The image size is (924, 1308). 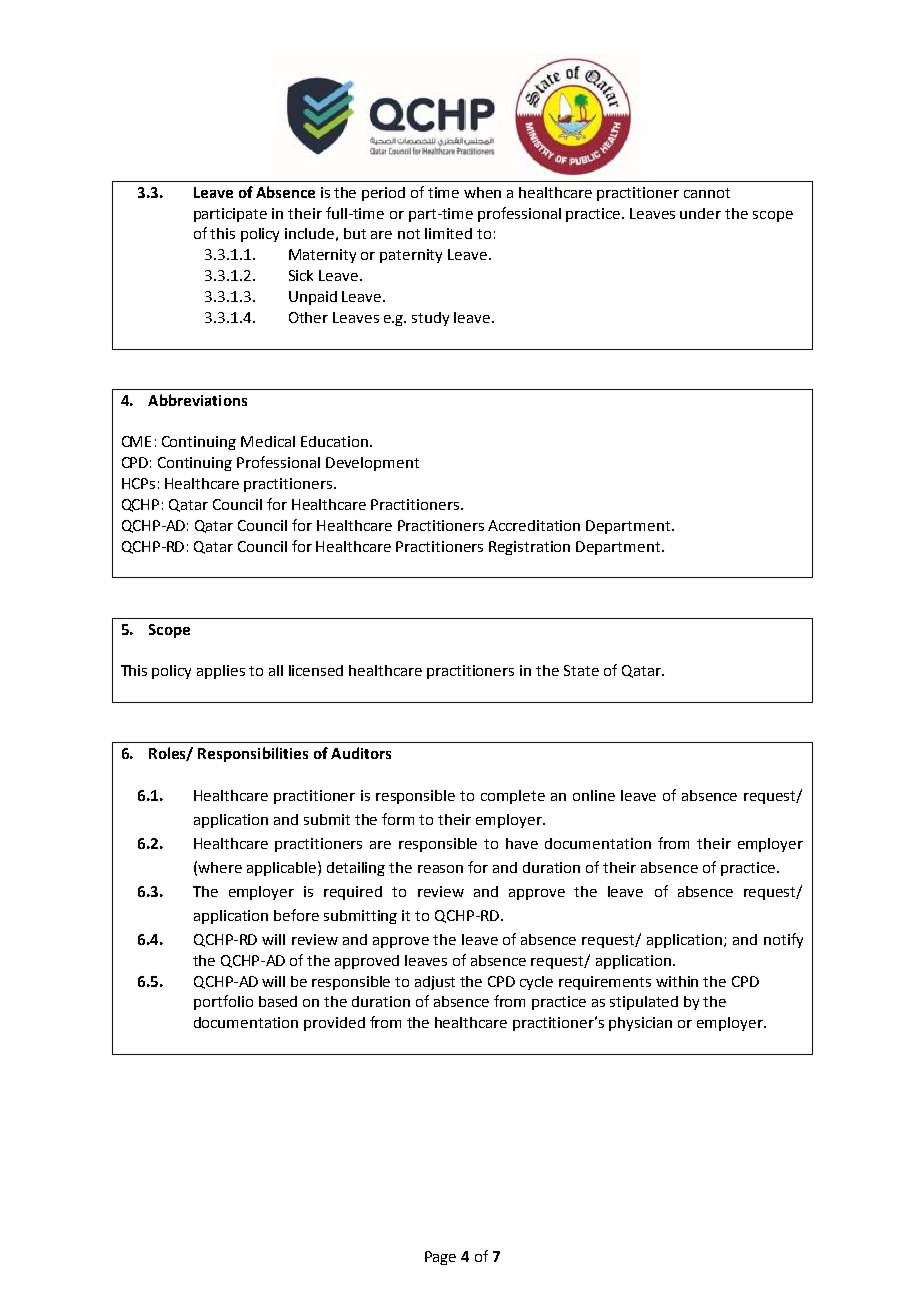 What do you see at coordinates (440, 1258) in the page?
I see `Page` at bounding box center [440, 1258].
